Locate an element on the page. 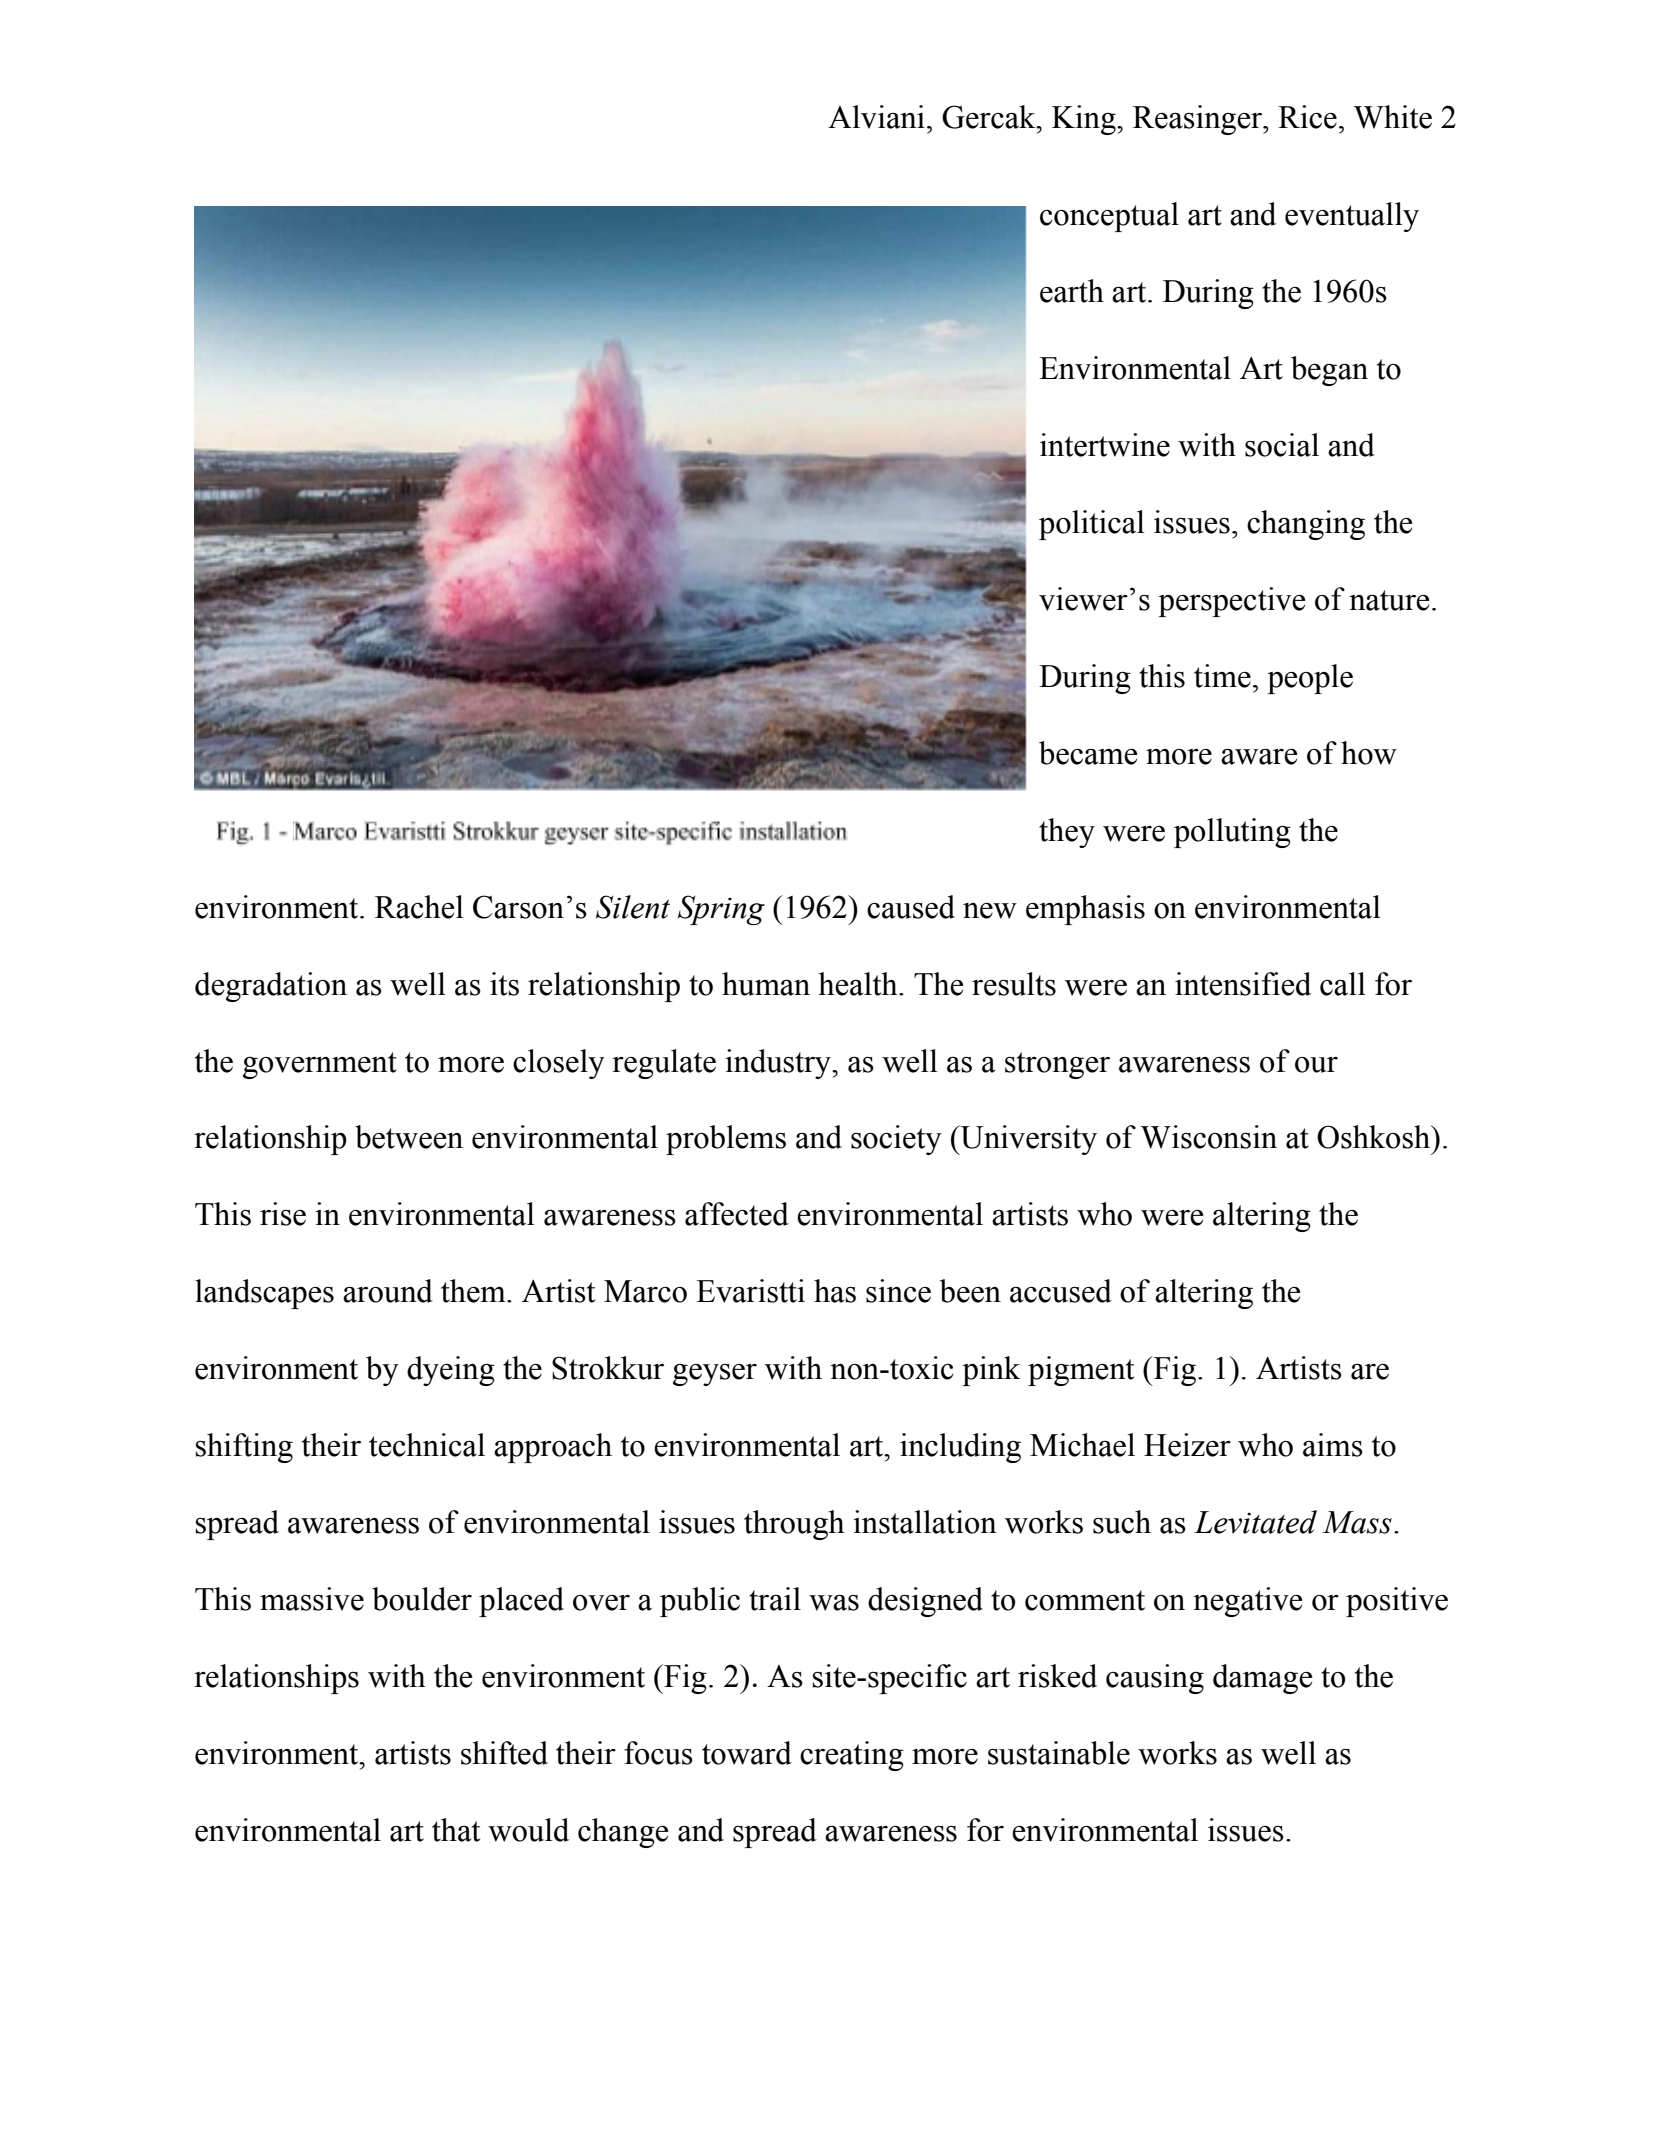 This document has width=1653, height=2139. damage is located at coordinates (1263, 1679).
